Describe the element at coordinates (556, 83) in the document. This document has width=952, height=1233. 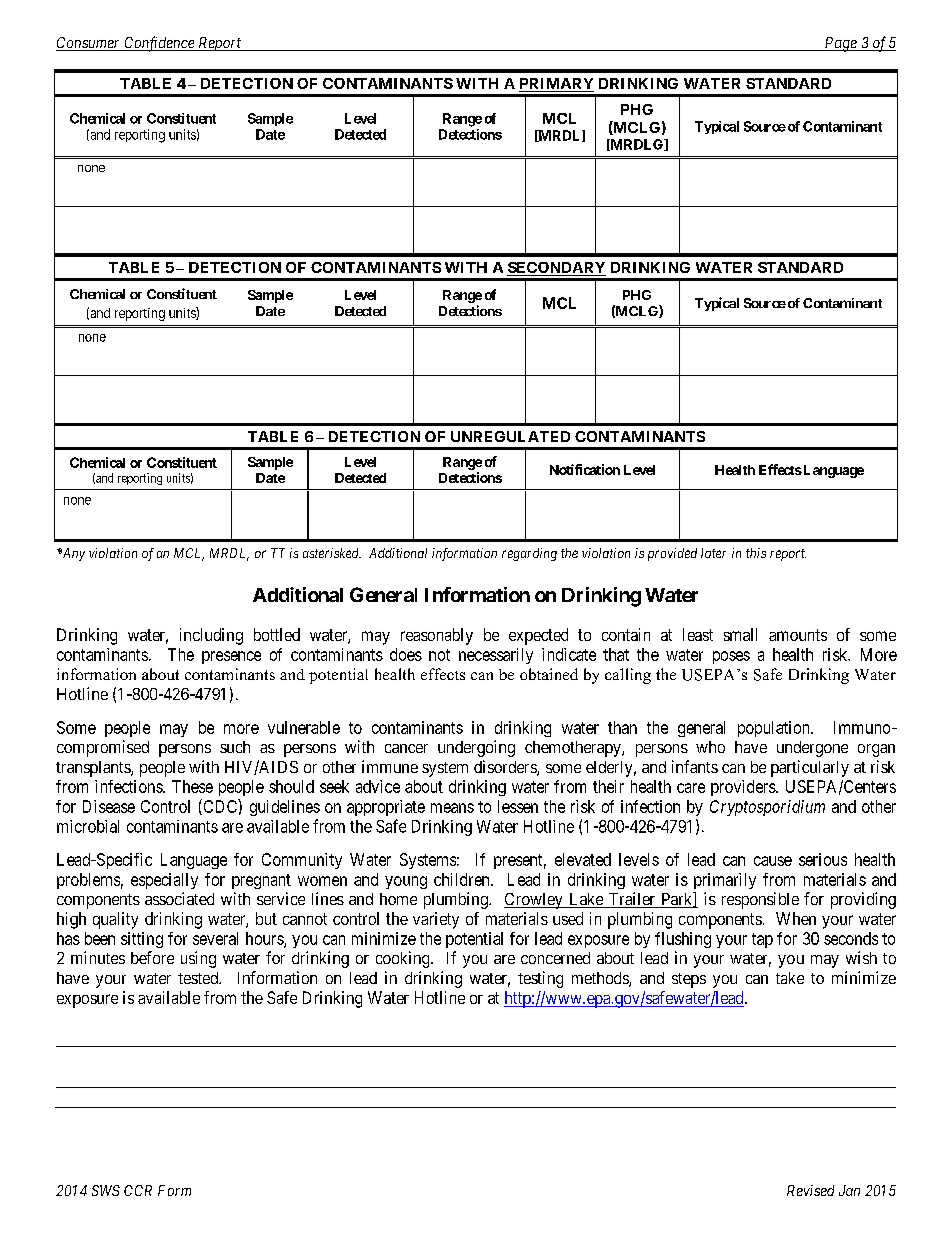
I see `PRIMARY` at that location.
